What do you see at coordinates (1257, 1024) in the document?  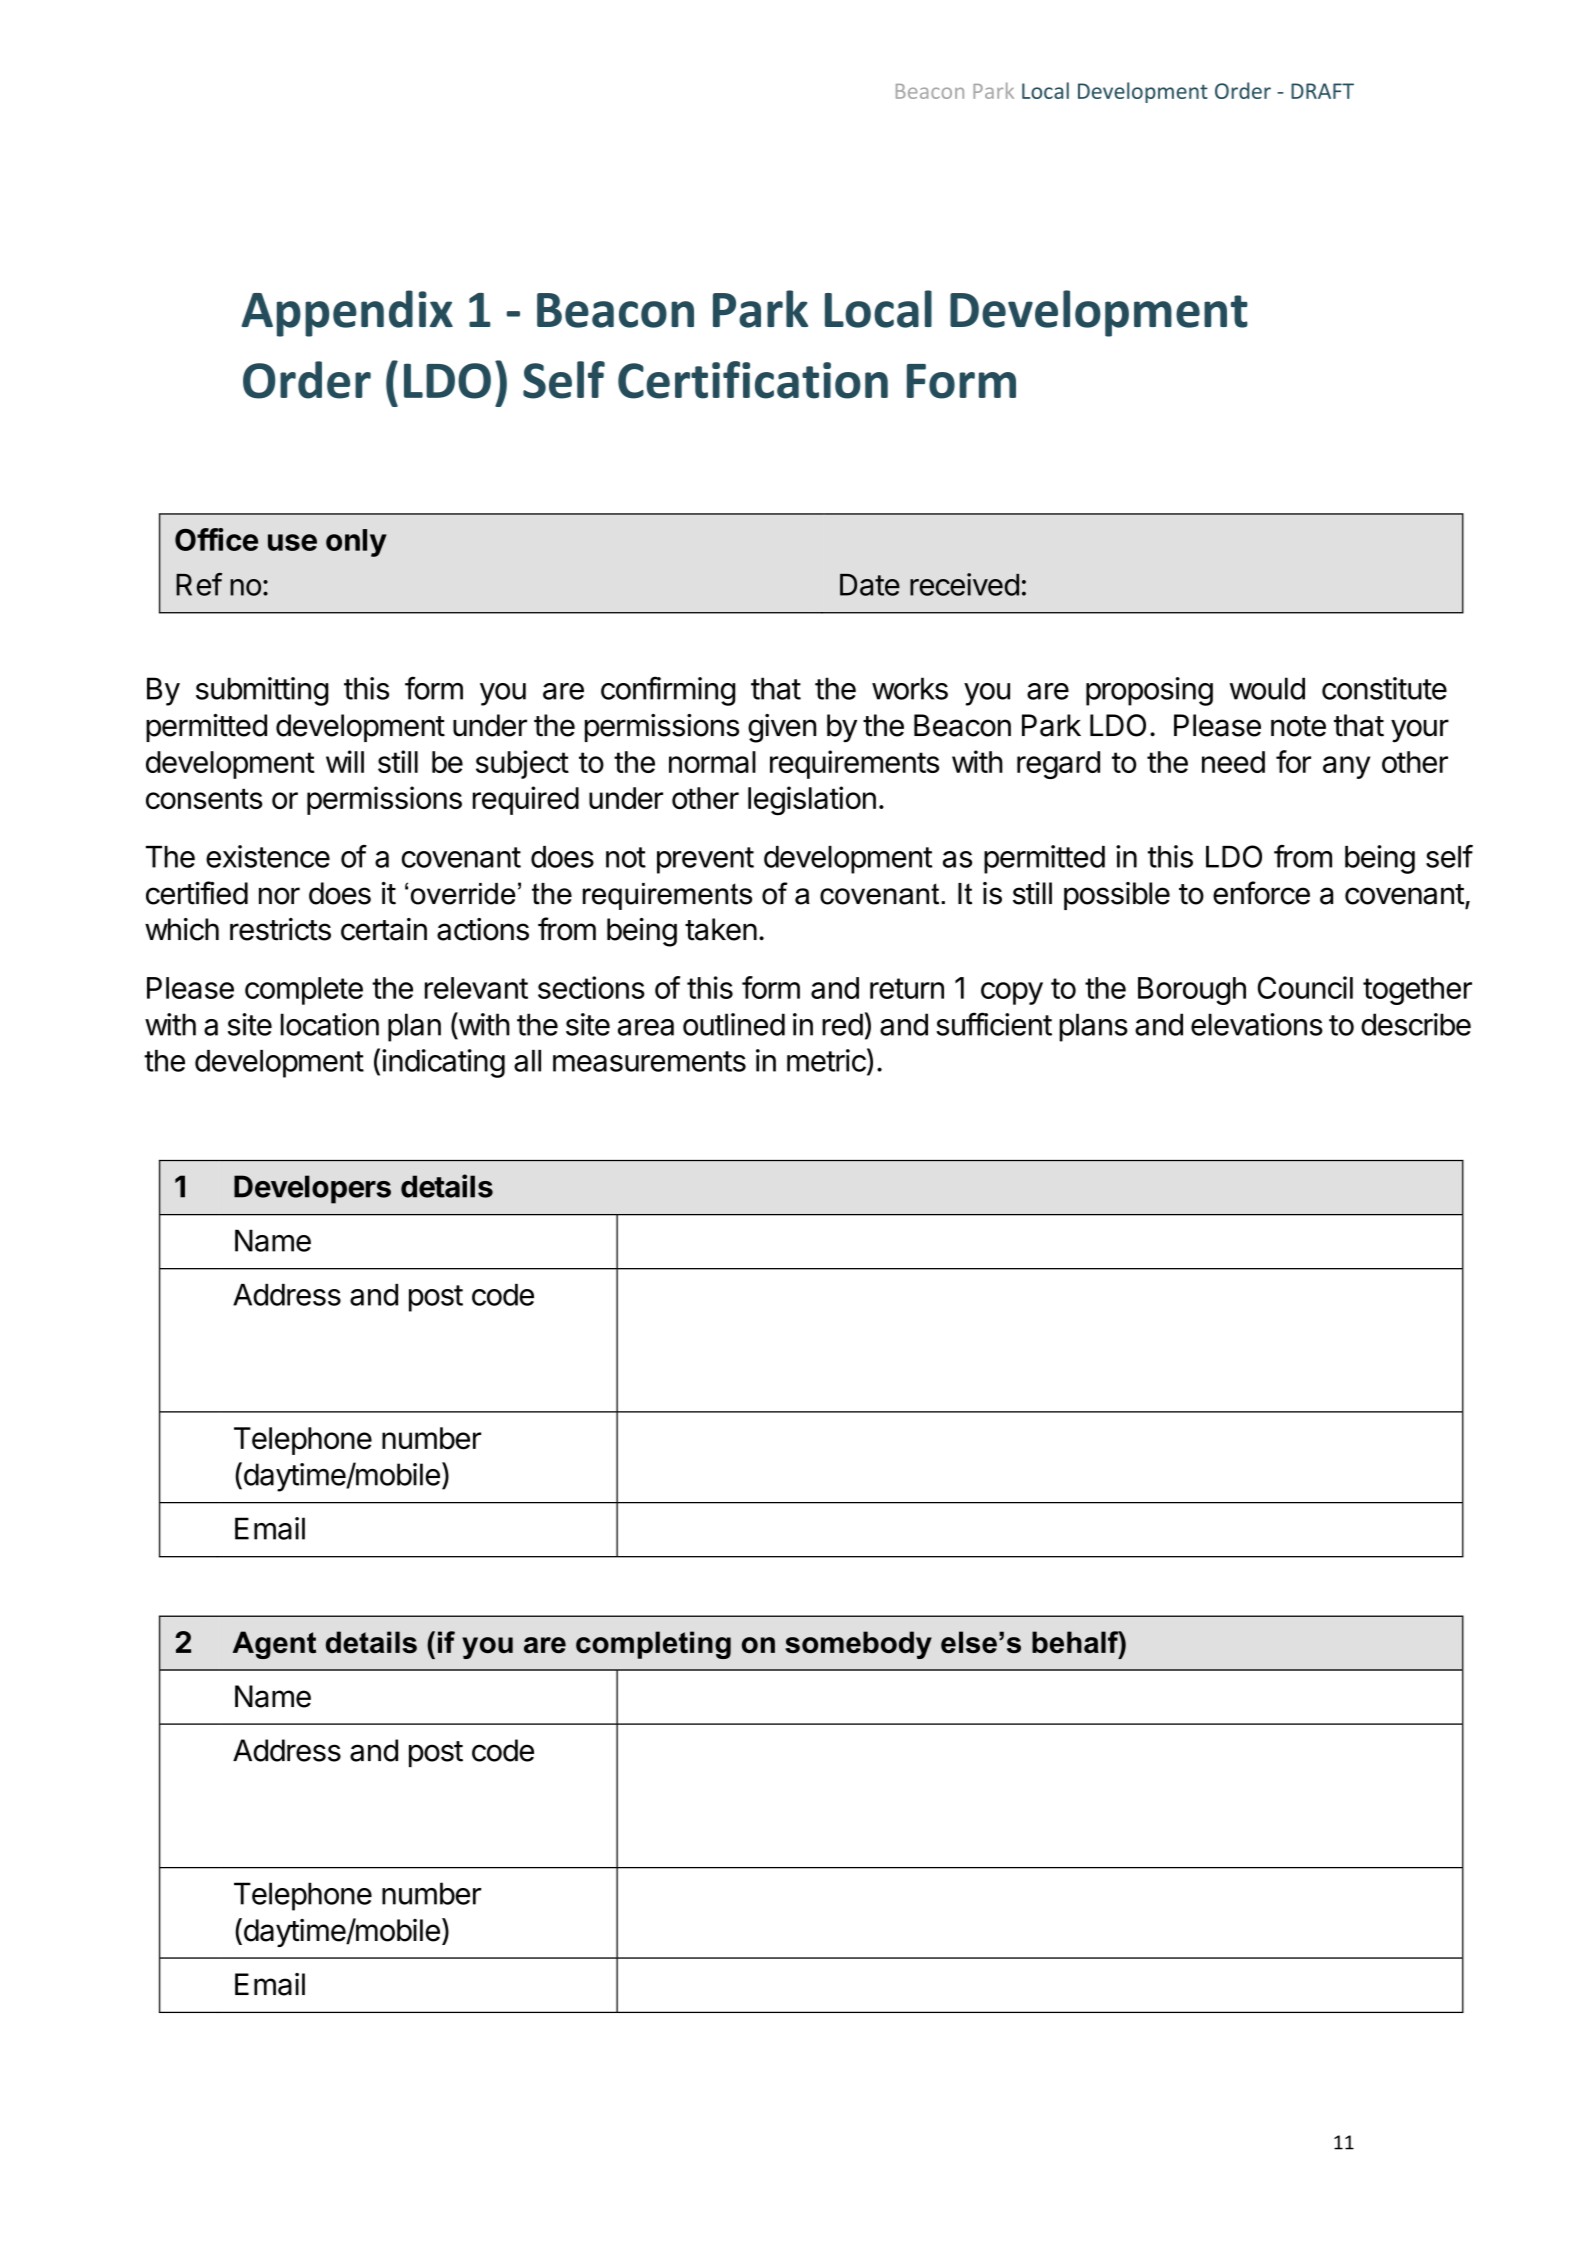 I see `elevations` at bounding box center [1257, 1024].
